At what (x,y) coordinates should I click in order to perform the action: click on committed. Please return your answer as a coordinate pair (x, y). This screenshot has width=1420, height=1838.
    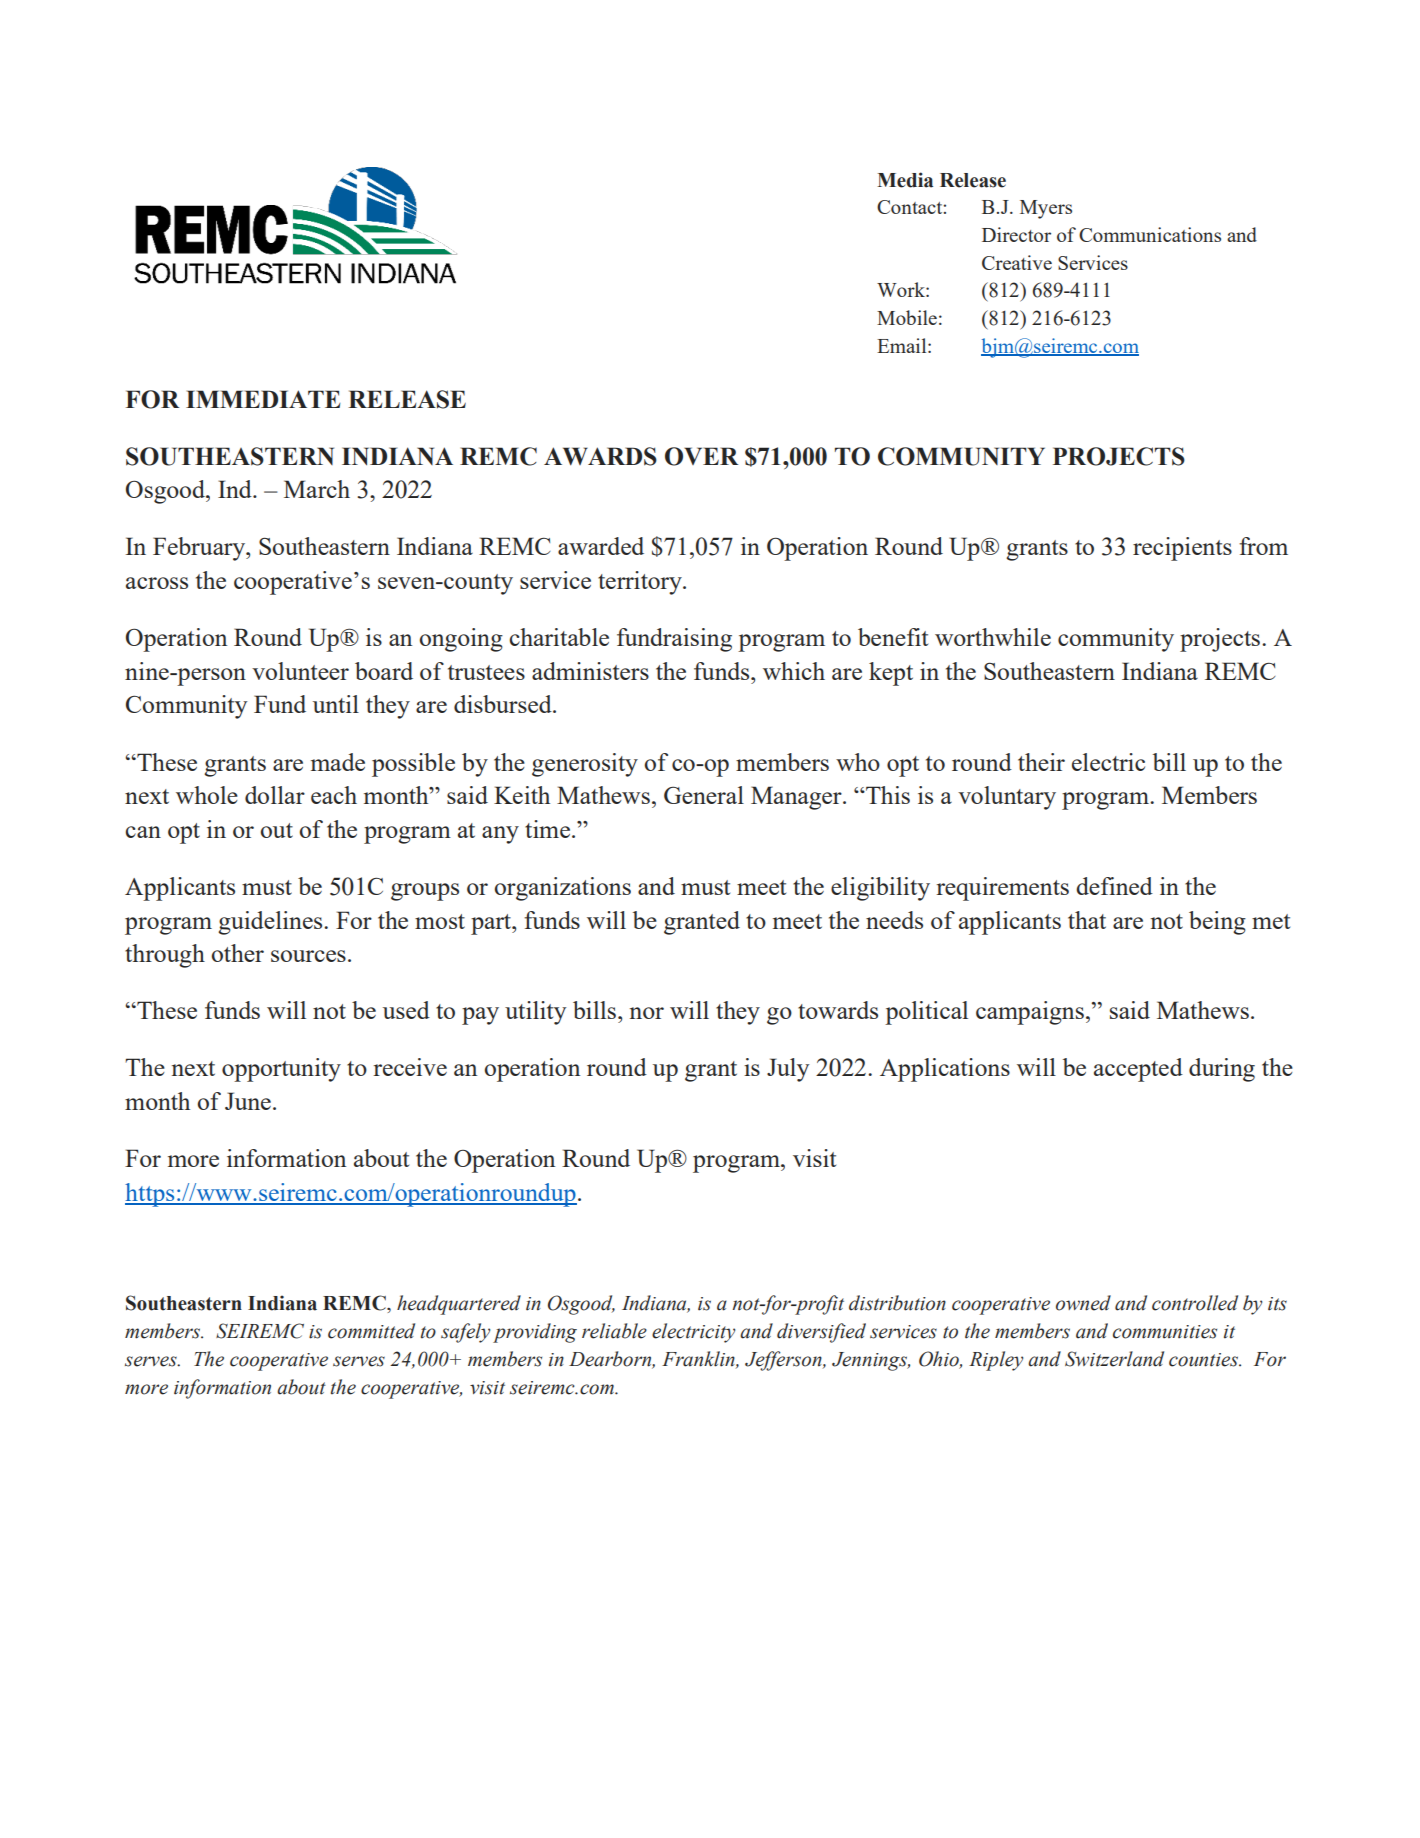
    Looking at the image, I should click on (371, 1331).
